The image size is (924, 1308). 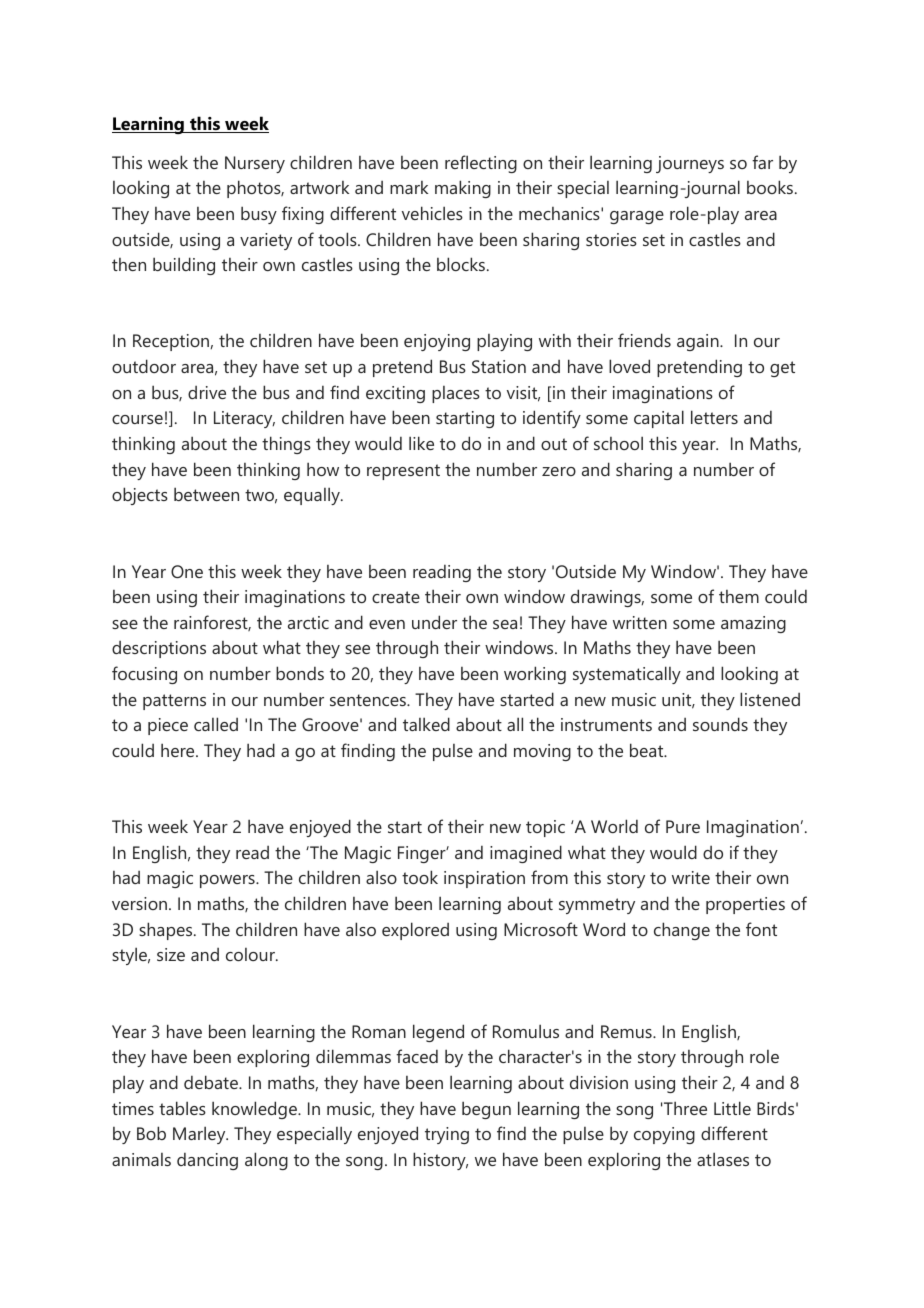 I want to click on create, so click(x=396, y=597).
